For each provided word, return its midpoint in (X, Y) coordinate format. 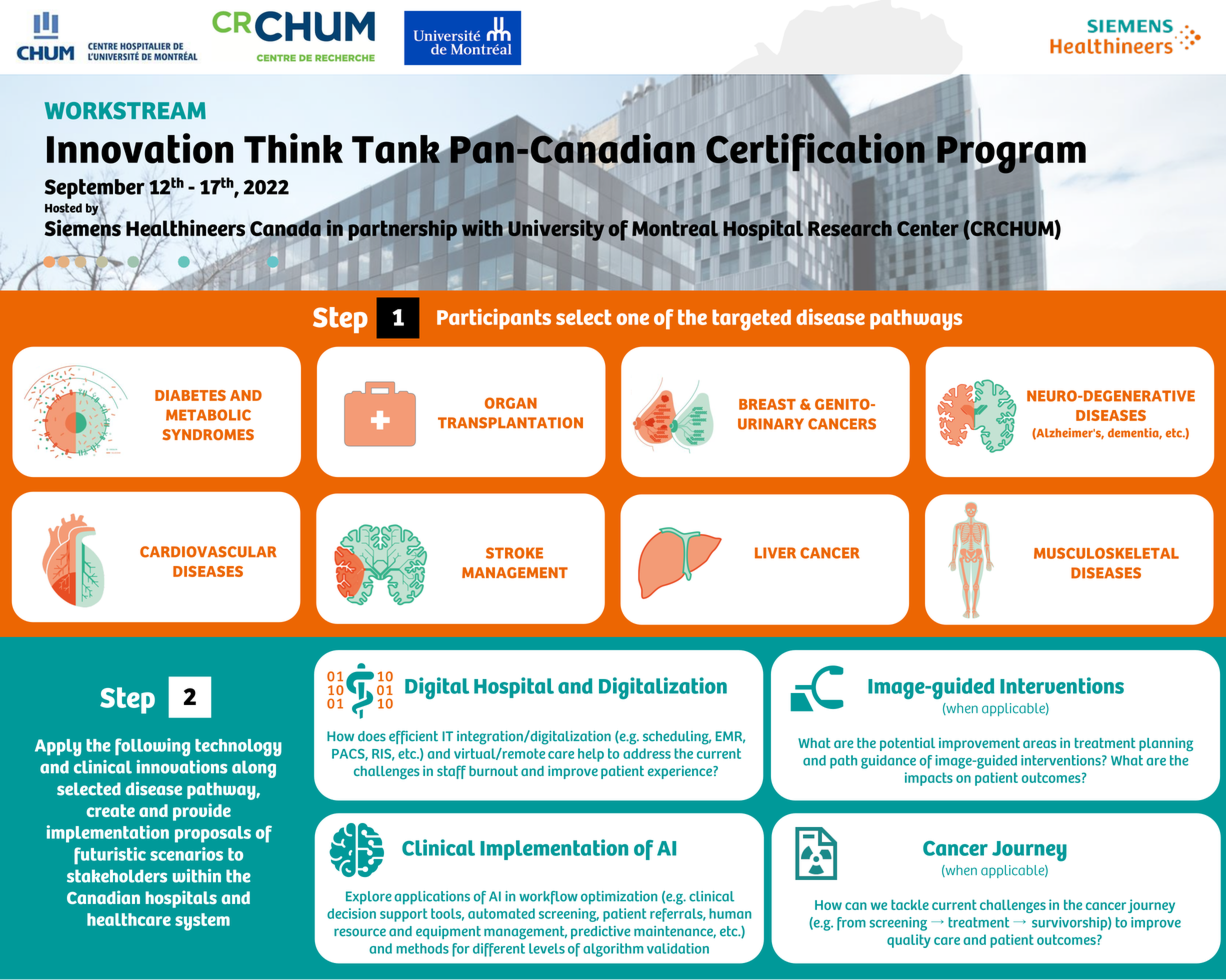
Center (928, 228)
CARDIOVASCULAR (208, 552)
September (95, 190)
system (202, 922)
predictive (600, 932)
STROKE (514, 553)
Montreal (674, 228)
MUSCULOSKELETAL (1106, 553)
